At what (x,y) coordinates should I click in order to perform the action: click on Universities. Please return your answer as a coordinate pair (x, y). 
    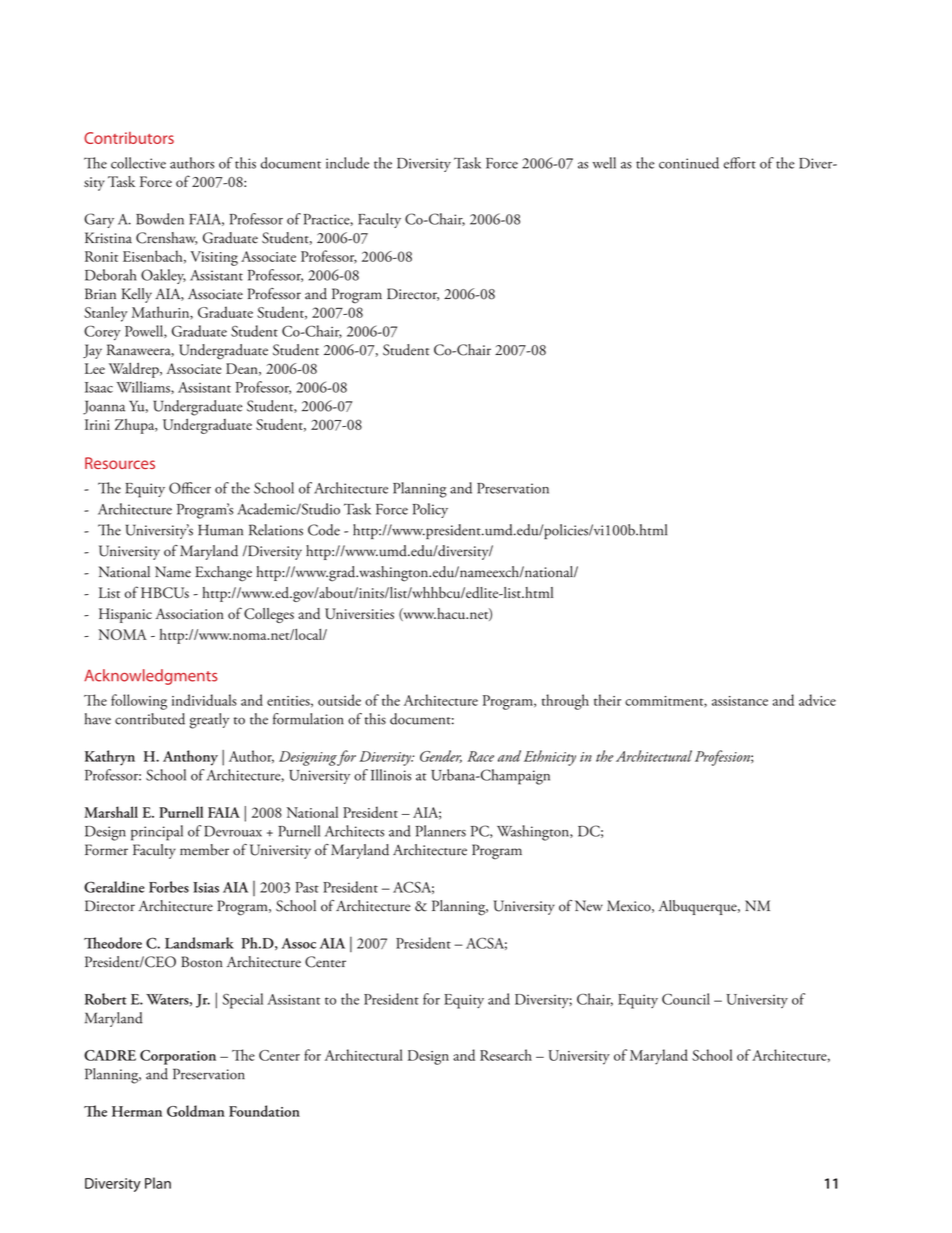
    Looking at the image, I should click on (359, 614).
